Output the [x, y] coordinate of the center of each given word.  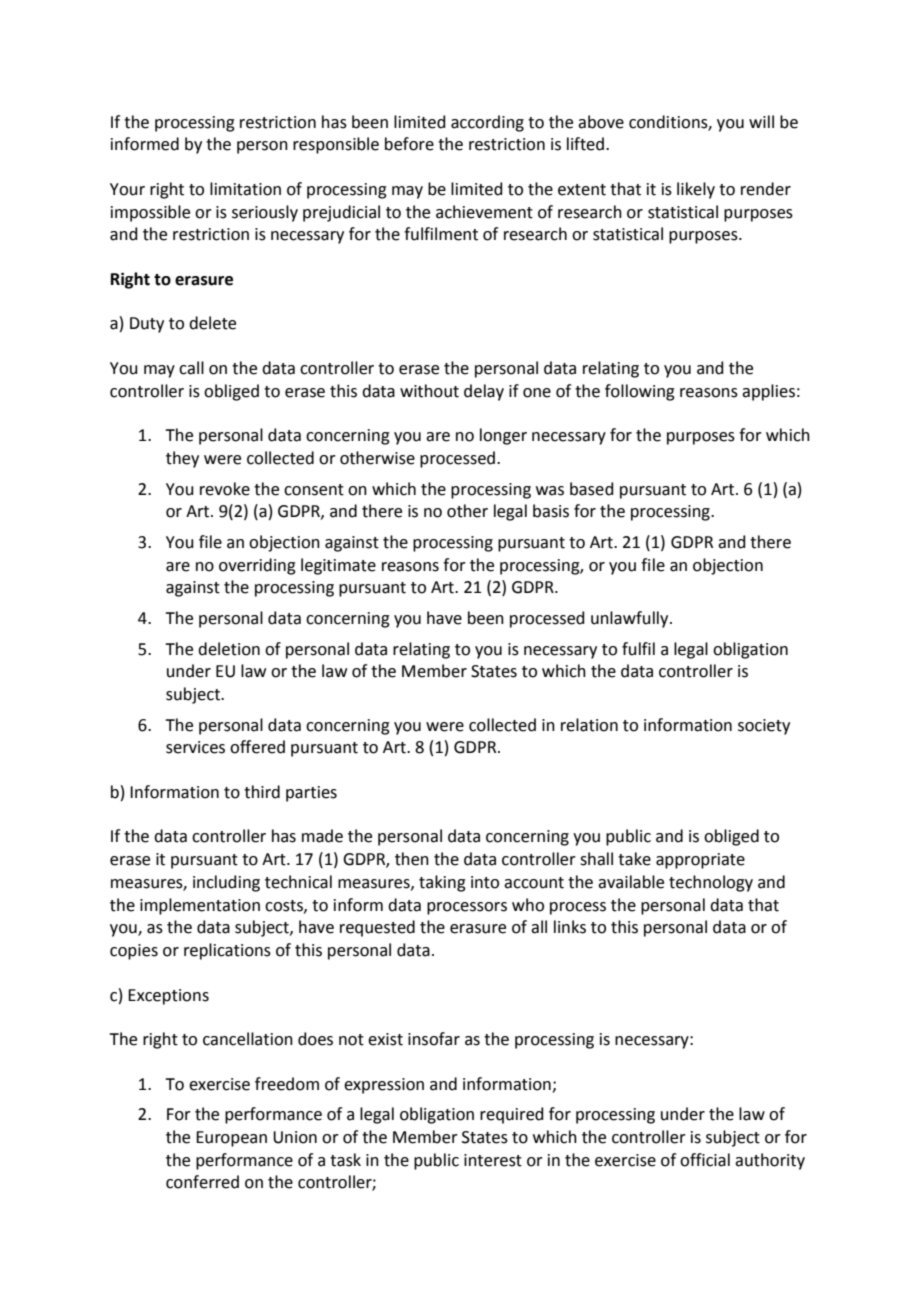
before [409, 144]
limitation [245, 189]
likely [696, 190]
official [705, 1160]
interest [493, 1160]
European [231, 1139]
